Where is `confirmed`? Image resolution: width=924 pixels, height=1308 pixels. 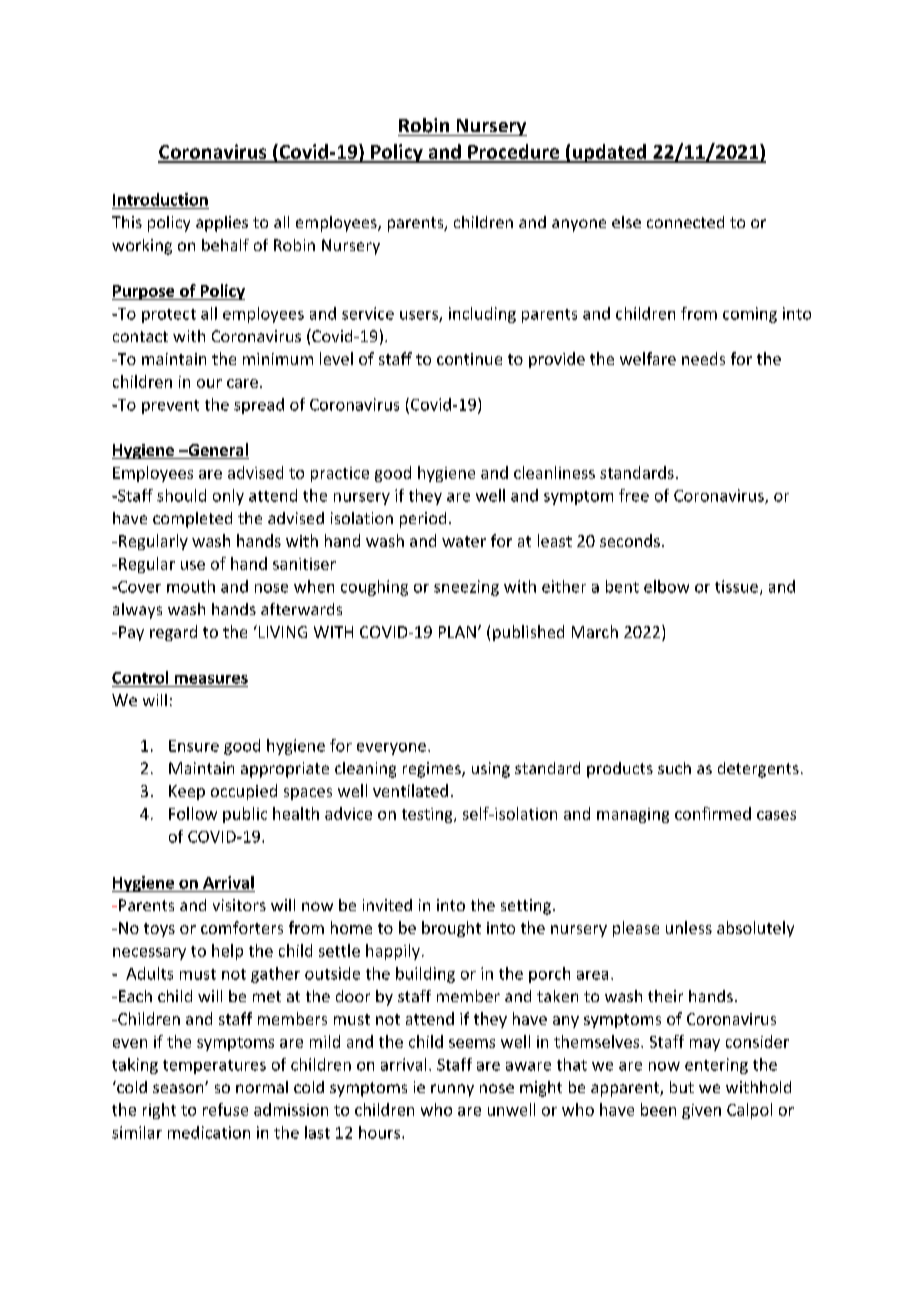 confirmed is located at coordinates (713, 813).
